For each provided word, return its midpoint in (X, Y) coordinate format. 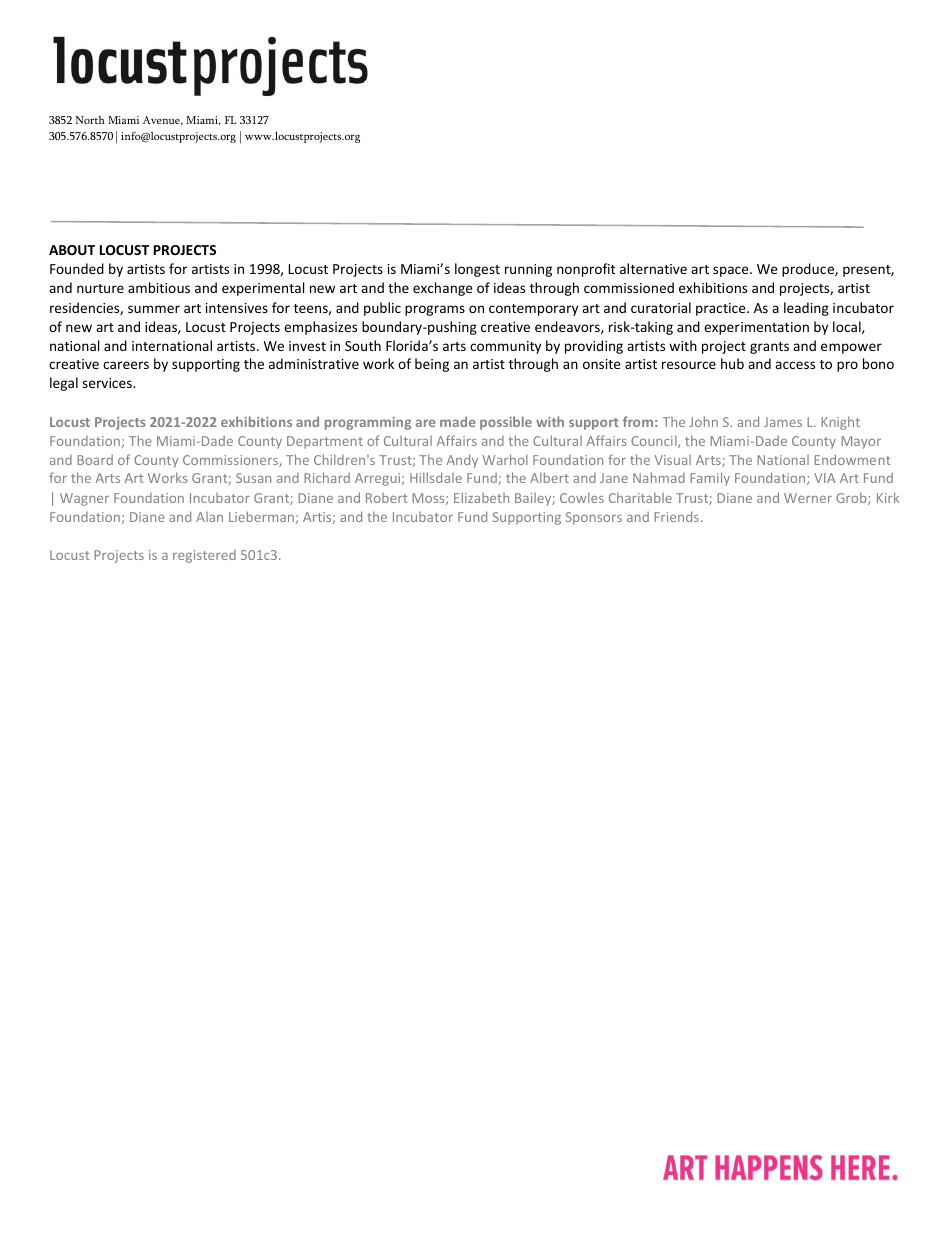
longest (477, 270)
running (528, 270)
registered (204, 556)
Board (95, 460)
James (783, 422)
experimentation (756, 328)
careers (126, 365)
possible (506, 423)
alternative (653, 268)
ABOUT (72, 250)
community (505, 347)
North (90, 120)
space (732, 271)
